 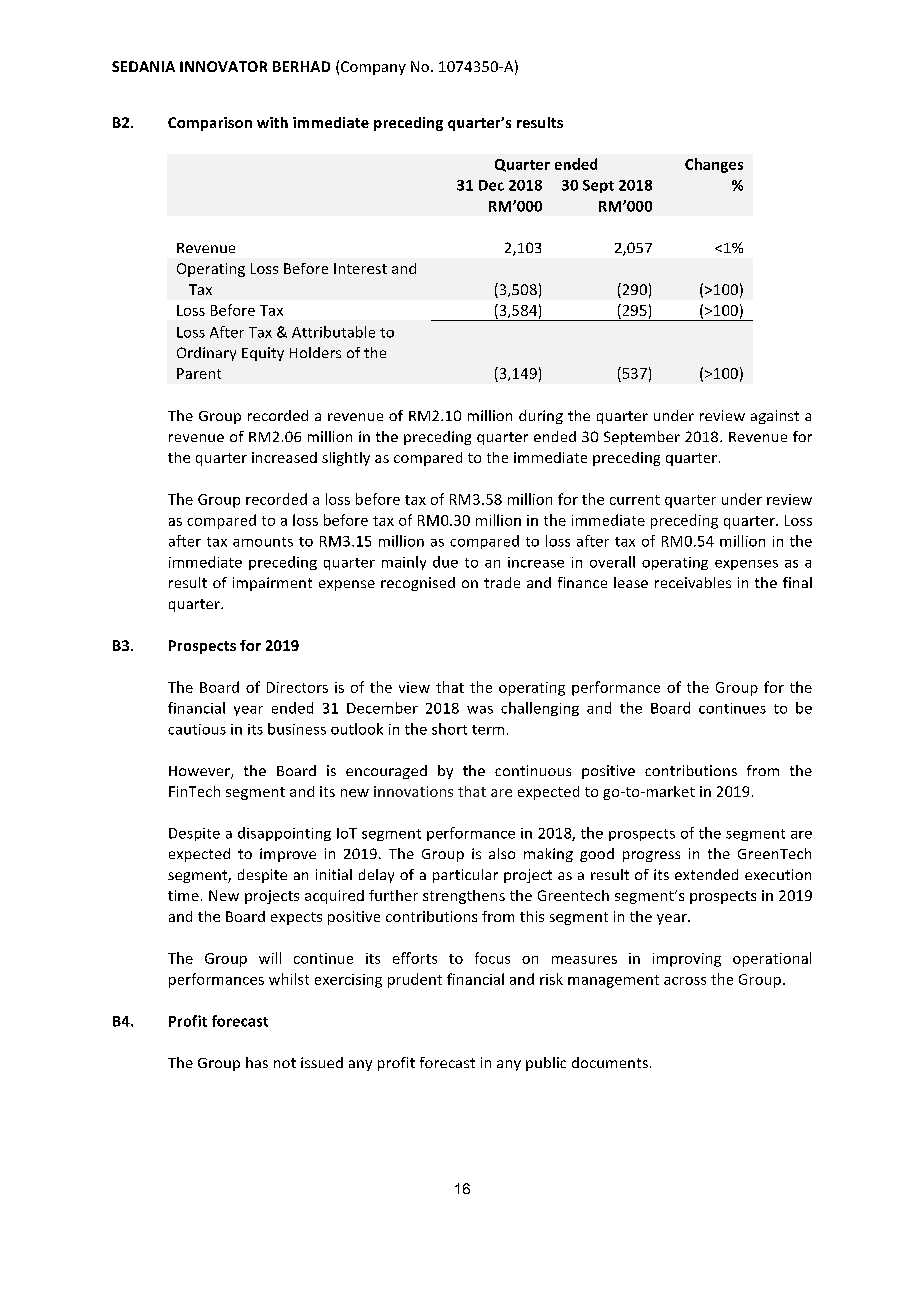 What do you see at coordinates (373, 68) in the document?
I see `Company` at bounding box center [373, 68].
